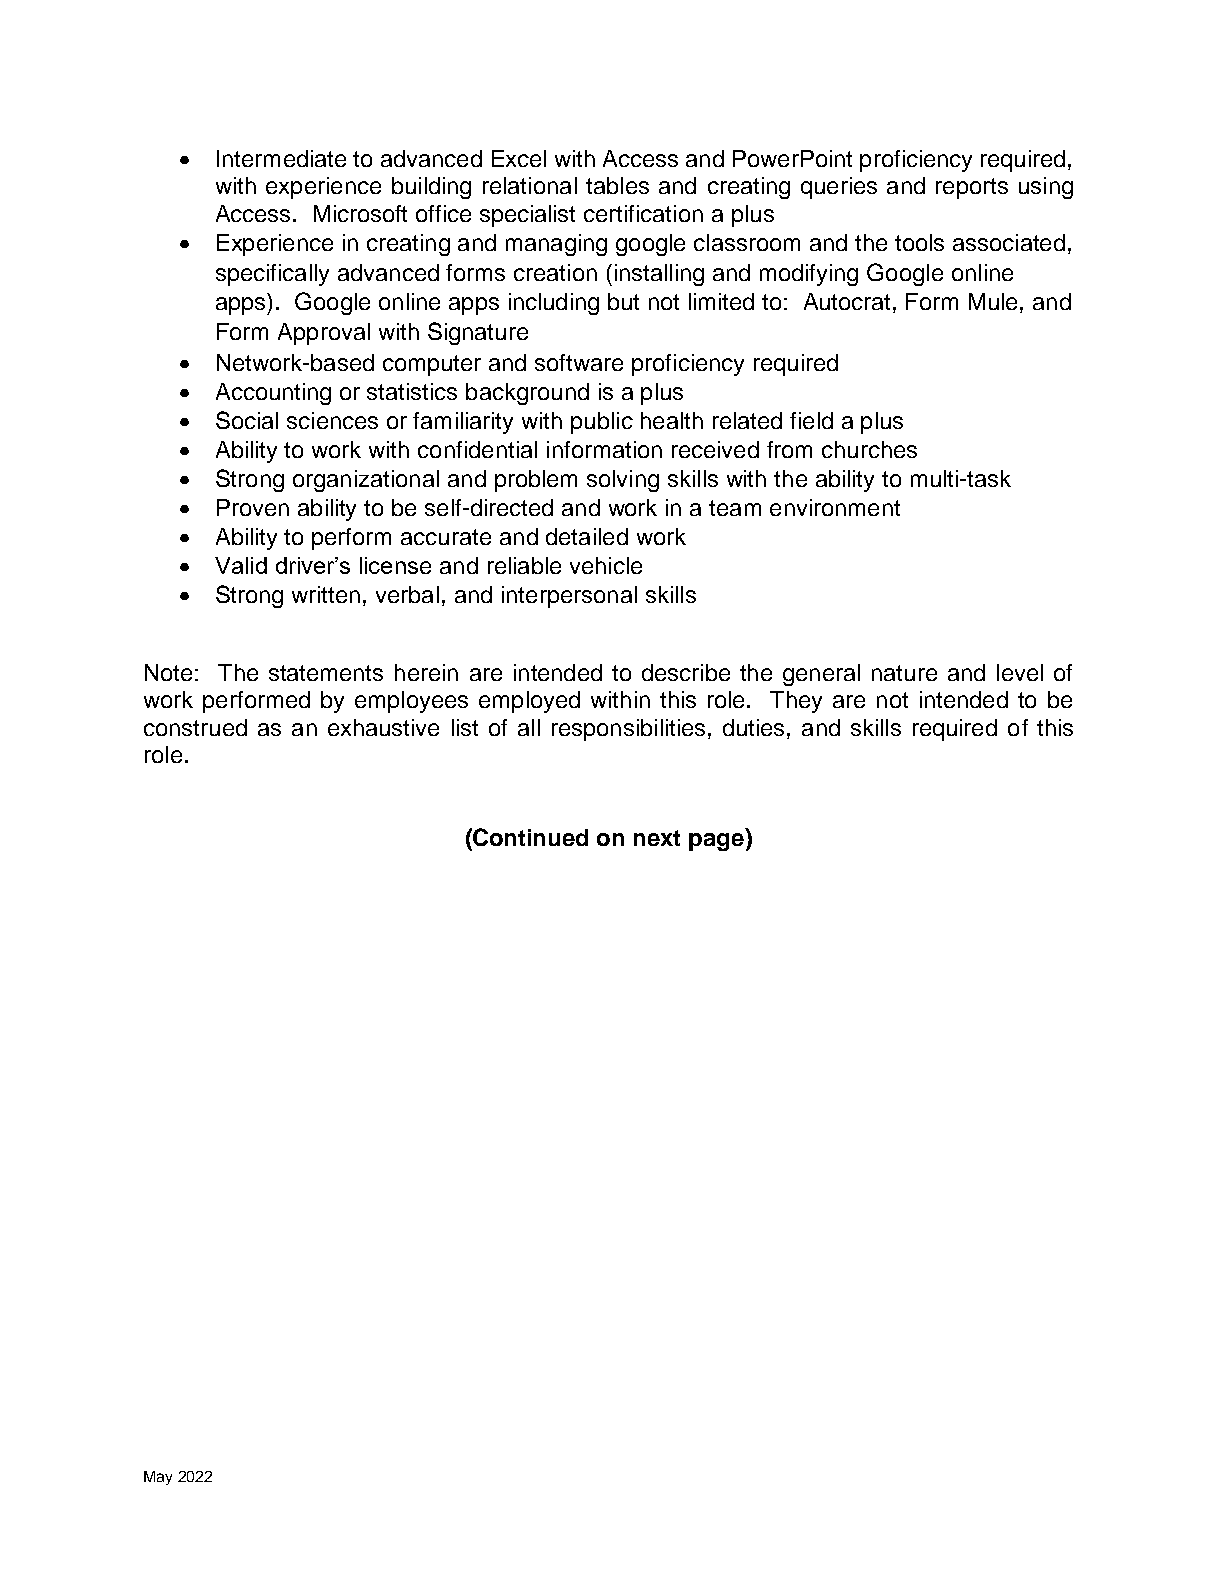  What do you see at coordinates (716, 842) in the image?
I see `page` at bounding box center [716, 842].
